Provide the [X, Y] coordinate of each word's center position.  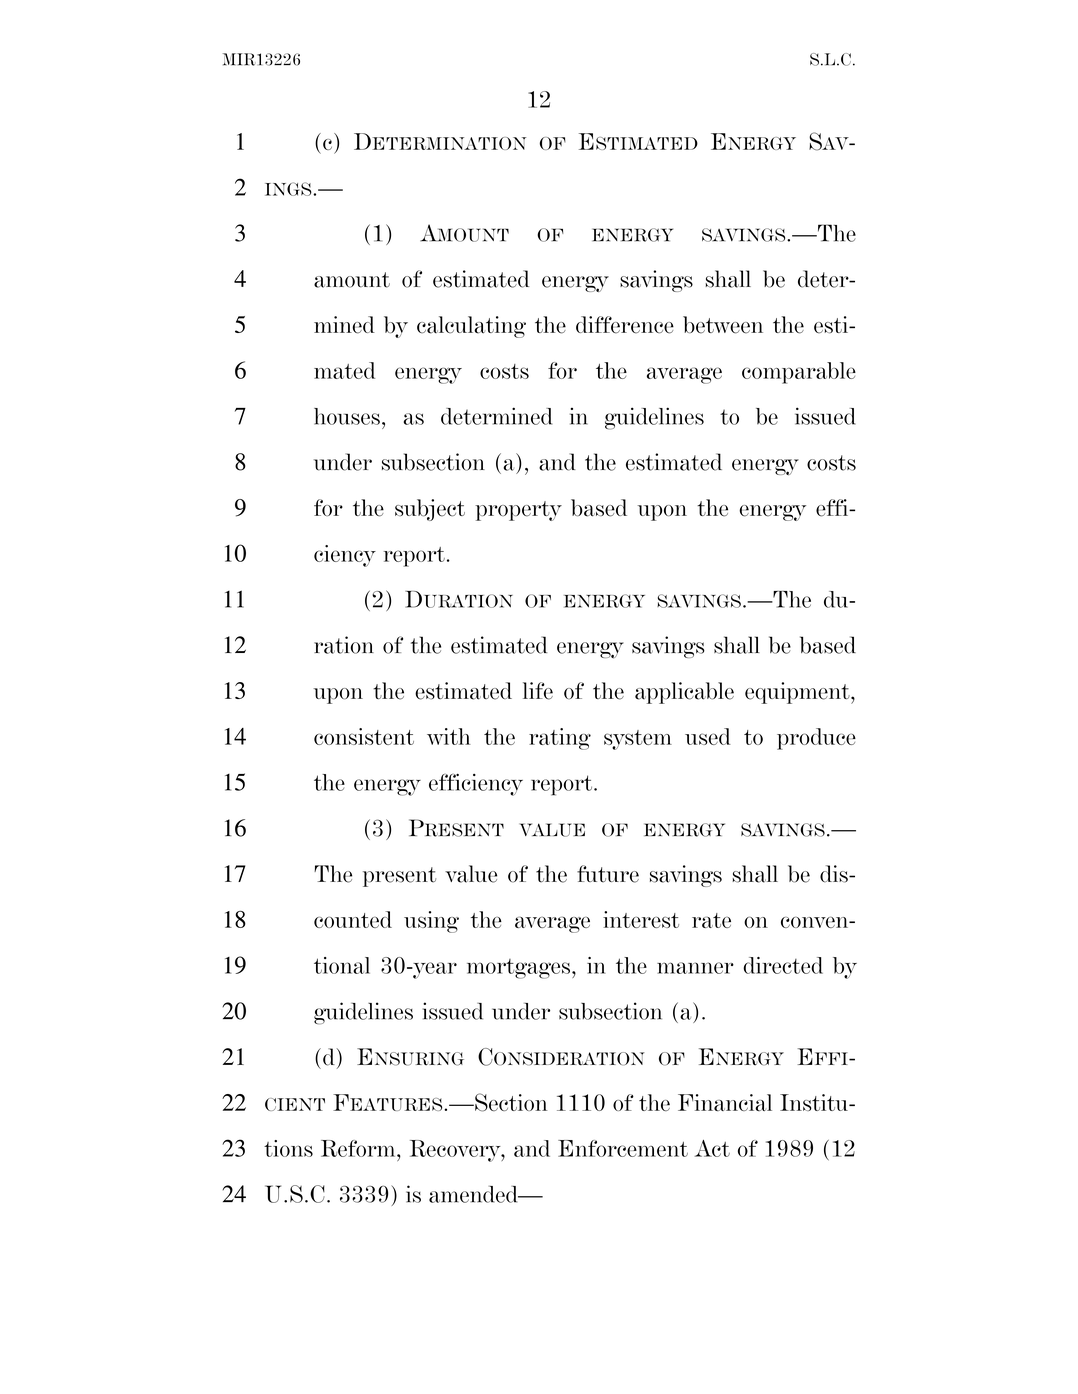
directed [783, 965]
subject [430, 510]
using [431, 922]
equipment [798, 693]
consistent [364, 736]
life [538, 691]
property [518, 511]
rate [711, 920]
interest [641, 919]
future [608, 874]
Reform [359, 1148]
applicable [684, 693]
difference [625, 325]
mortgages [518, 969]
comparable [799, 373]
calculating [471, 327]
